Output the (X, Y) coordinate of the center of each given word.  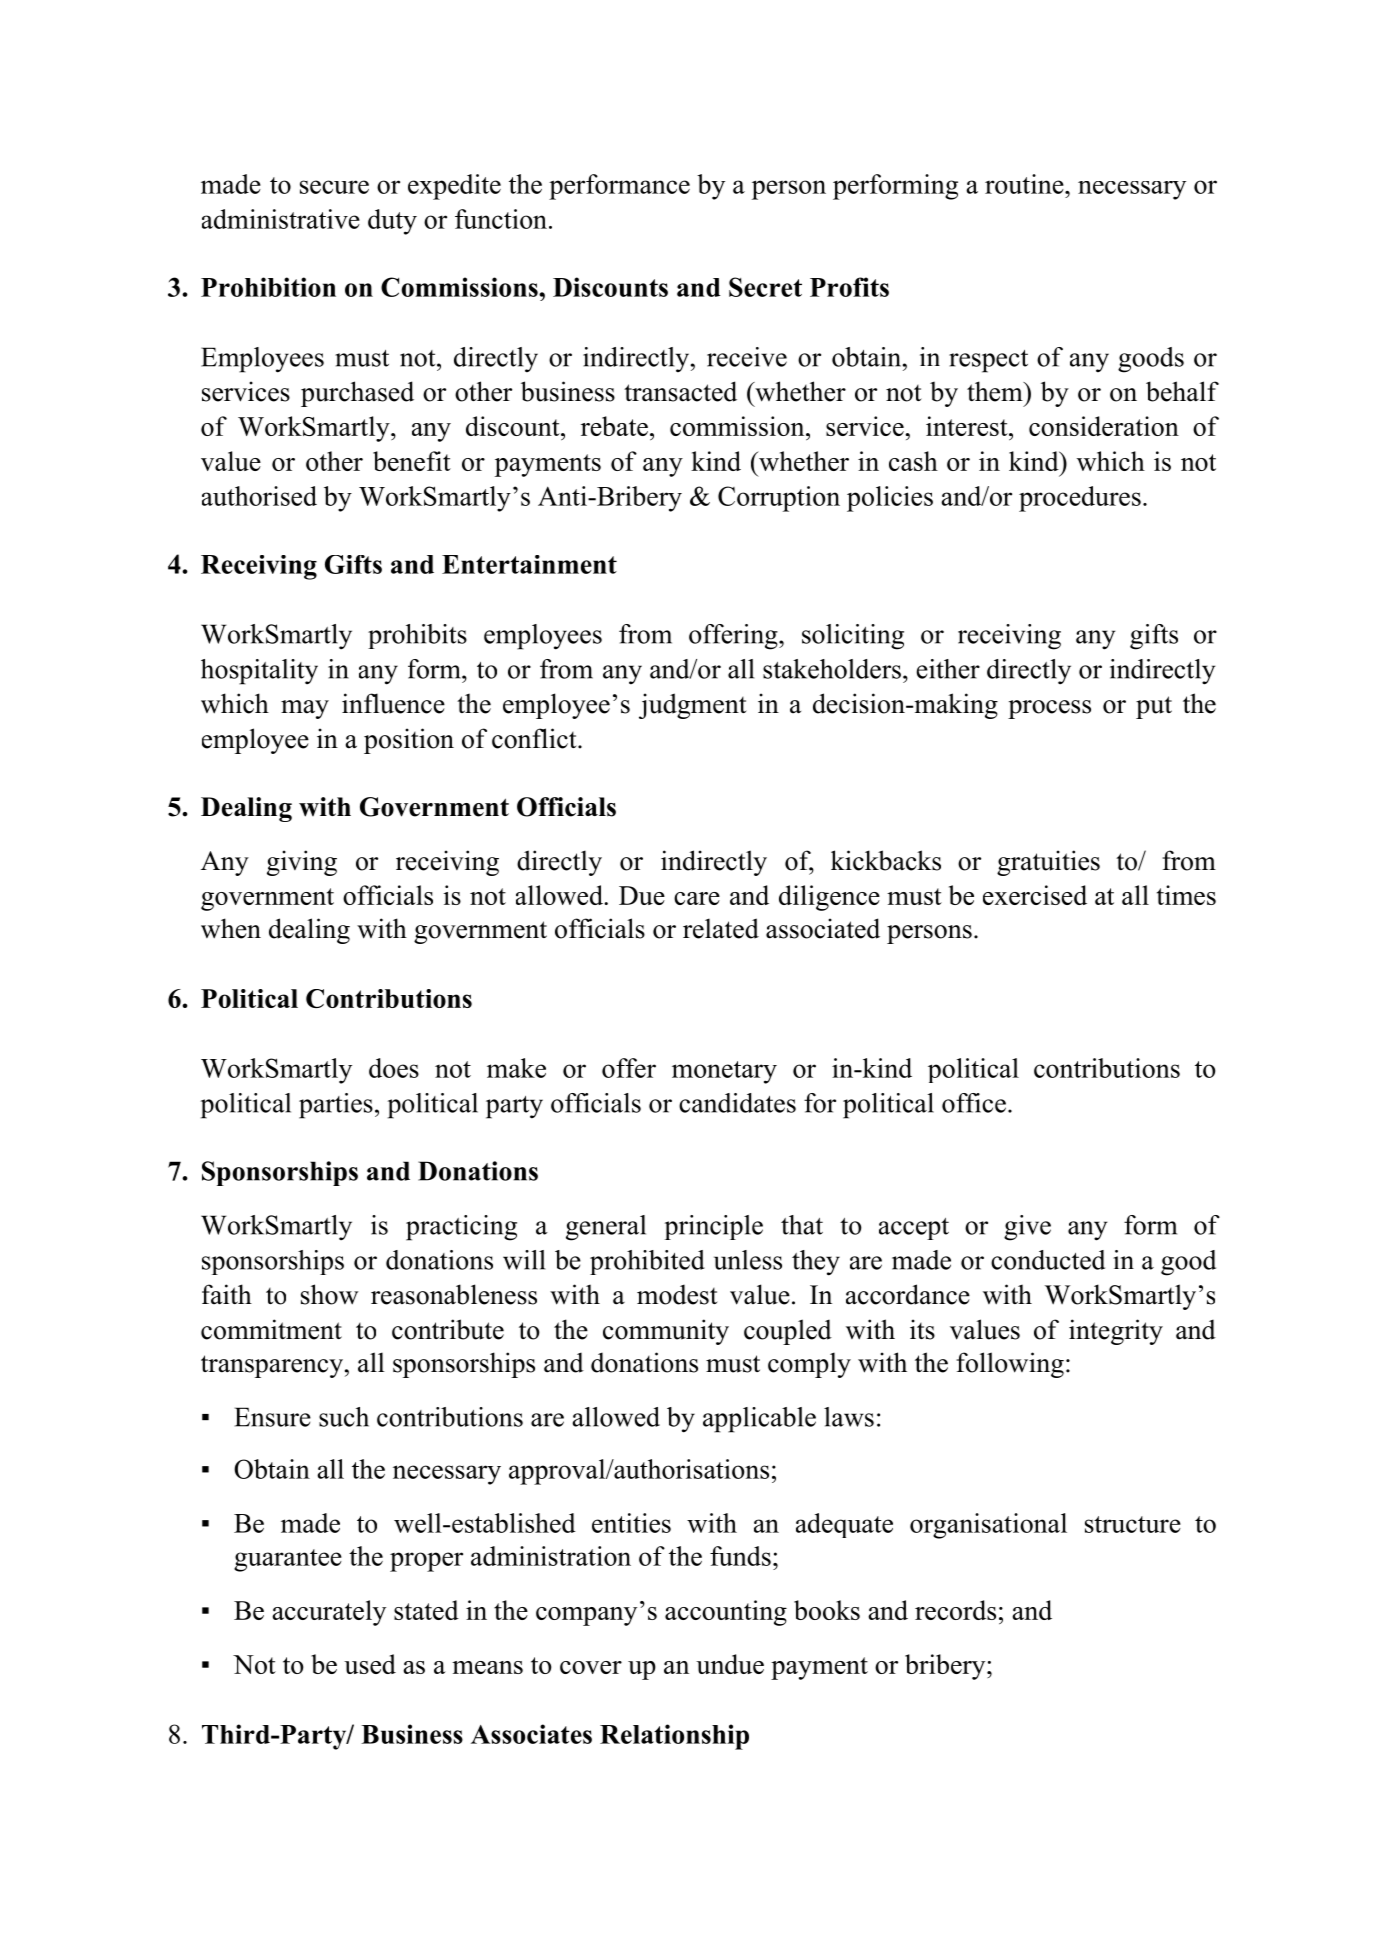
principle (714, 1227)
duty (392, 222)
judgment (693, 706)
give (1027, 1228)
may (305, 709)
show (329, 1294)
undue (730, 1664)
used (370, 1664)
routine (1025, 184)
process (1049, 709)
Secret (765, 287)
